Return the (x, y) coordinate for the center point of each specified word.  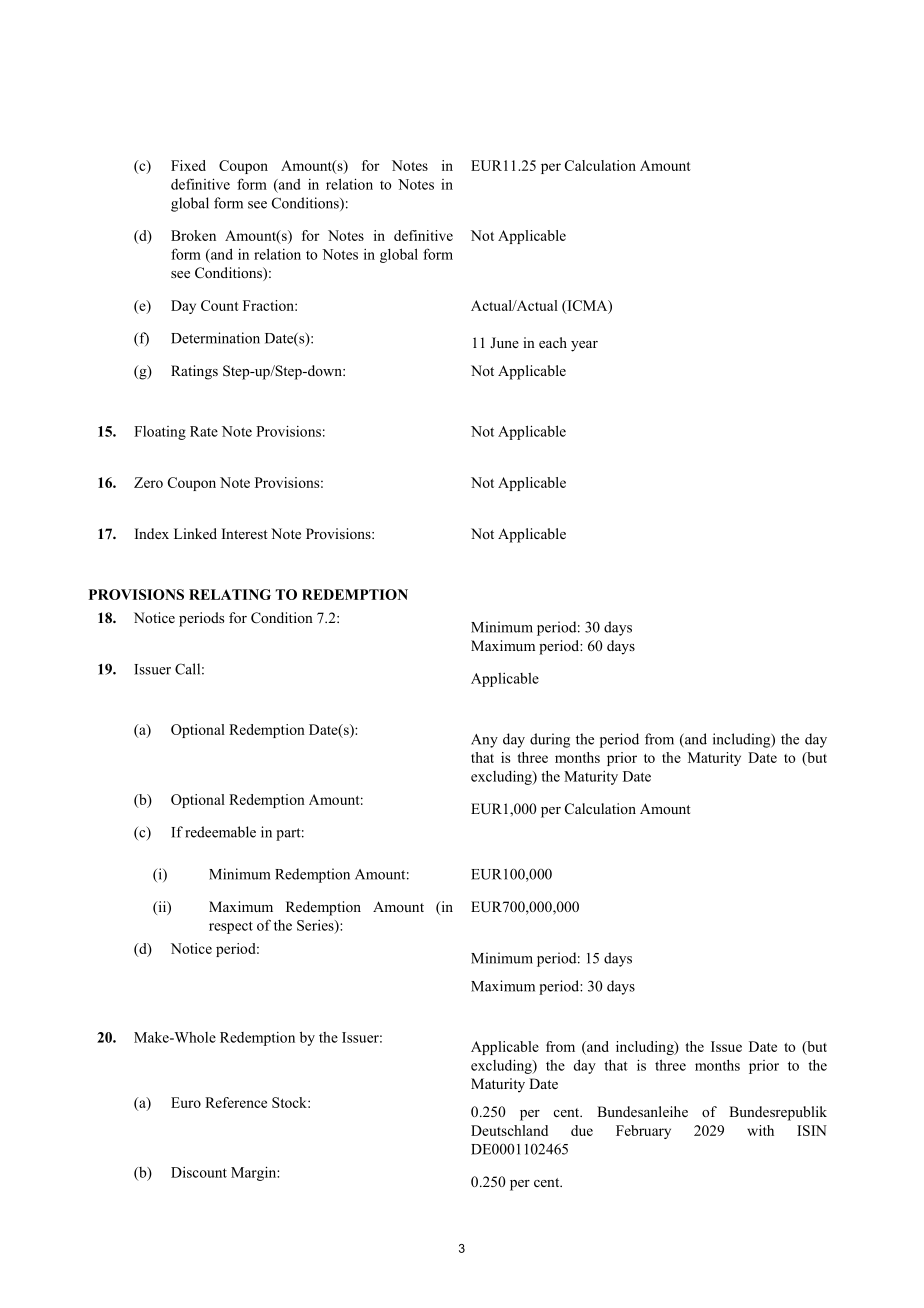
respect (231, 927)
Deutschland (509, 1130)
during (550, 740)
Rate (204, 431)
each (553, 342)
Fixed (188, 165)
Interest (245, 533)
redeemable (220, 832)
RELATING (230, 594)
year (584, 346)
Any (484, 741)
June (504, 342)
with (760, 1130)
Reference (236, 1102)
